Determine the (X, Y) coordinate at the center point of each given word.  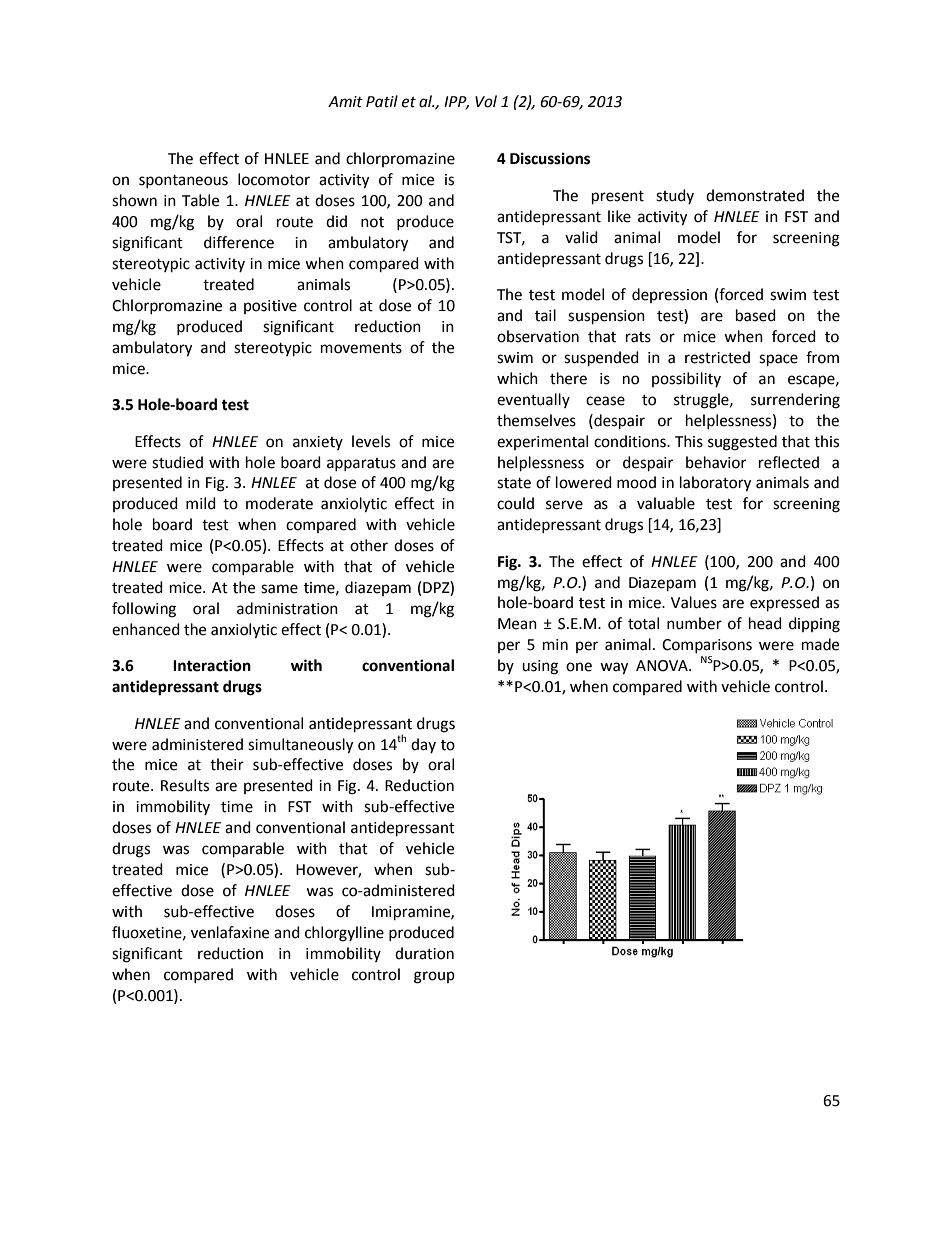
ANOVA (663, 666)
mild (201, 503)
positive (270, 307)
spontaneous (183, 181)
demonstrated (755, 195)
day (423, 745)
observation (538, 336)
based (756, 315)
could (515, 503)
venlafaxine (230, 932)
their (227, 764)
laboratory (715, 484)
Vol (486, 101)
